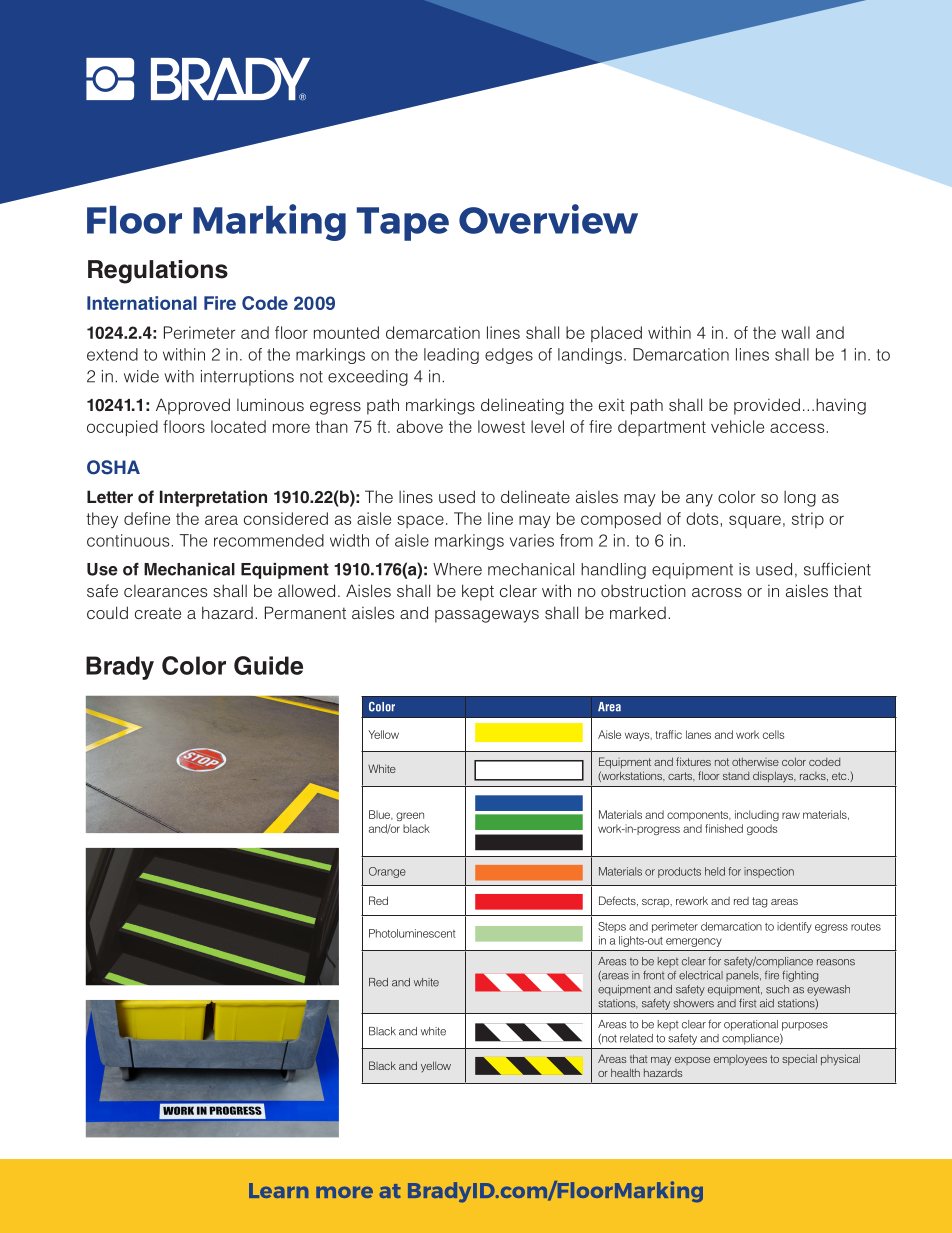 The width and height of the screenshot is (952, 1233). Describe the element at coordinates (158, 272) in the screenshot. I see `Regulations` at that location.
